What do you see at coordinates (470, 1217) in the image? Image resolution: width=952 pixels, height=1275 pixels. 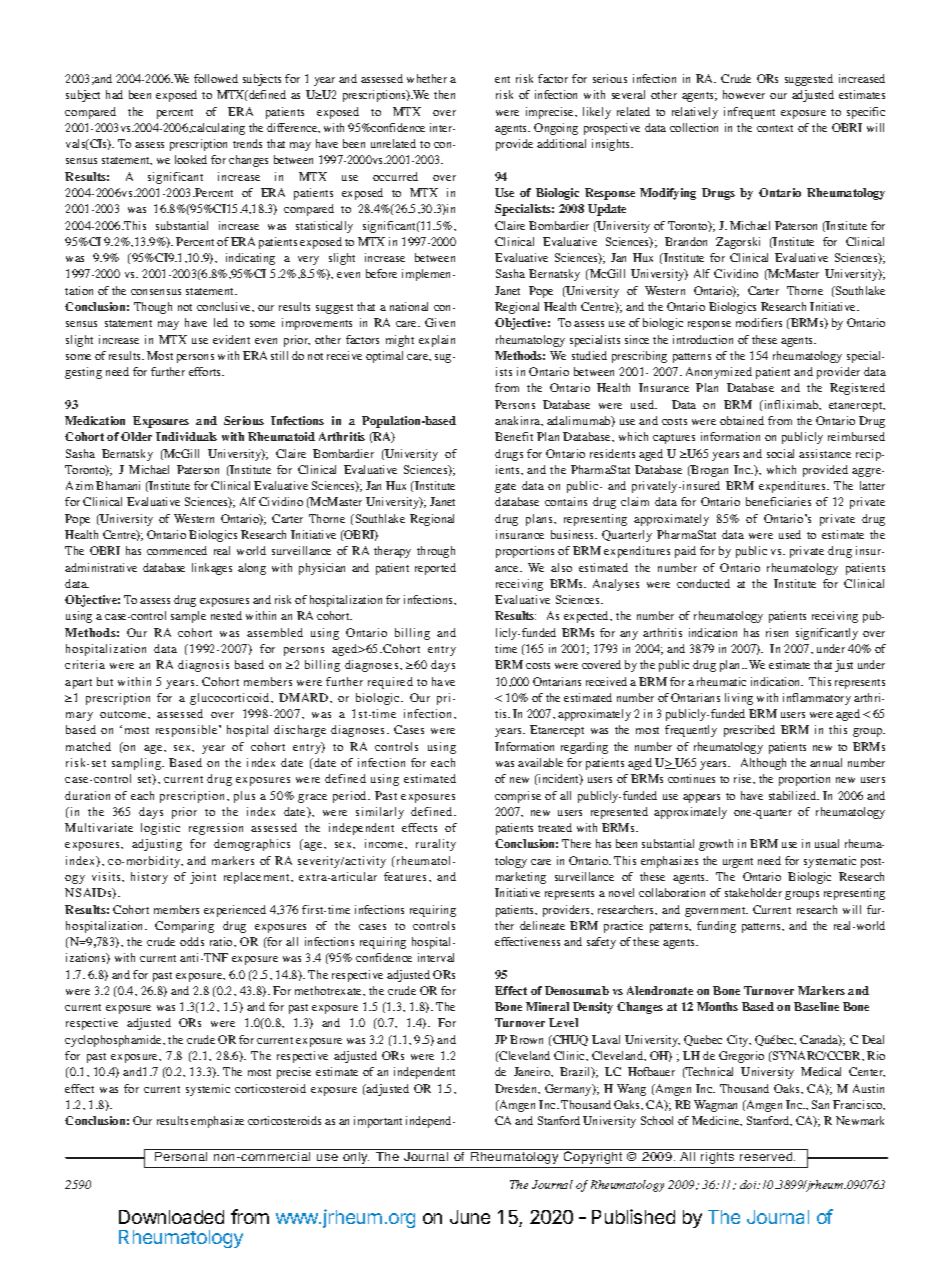 I see `June` at bounding box center [470, 1217].
